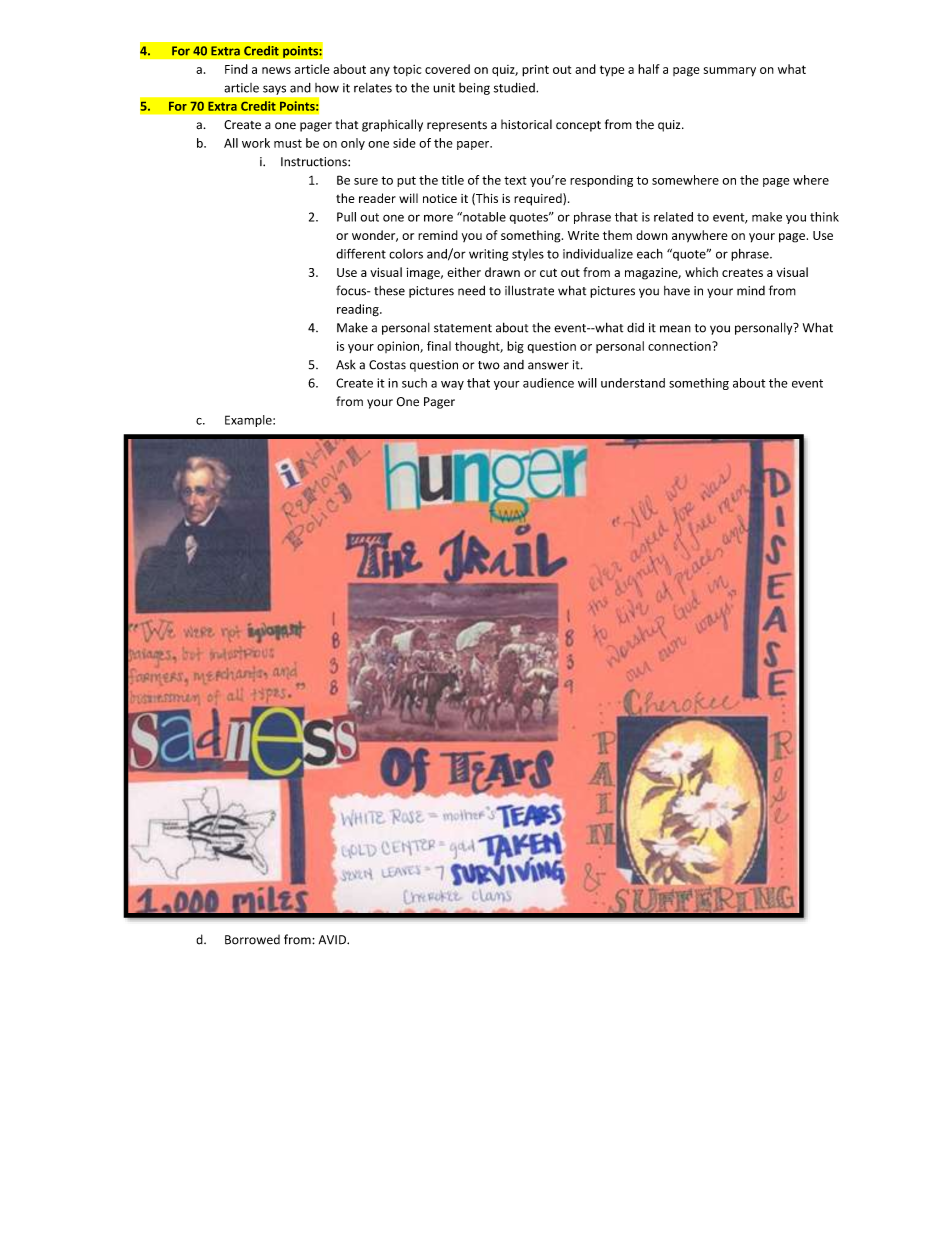  I want to click on understand, so click(633, 383).
